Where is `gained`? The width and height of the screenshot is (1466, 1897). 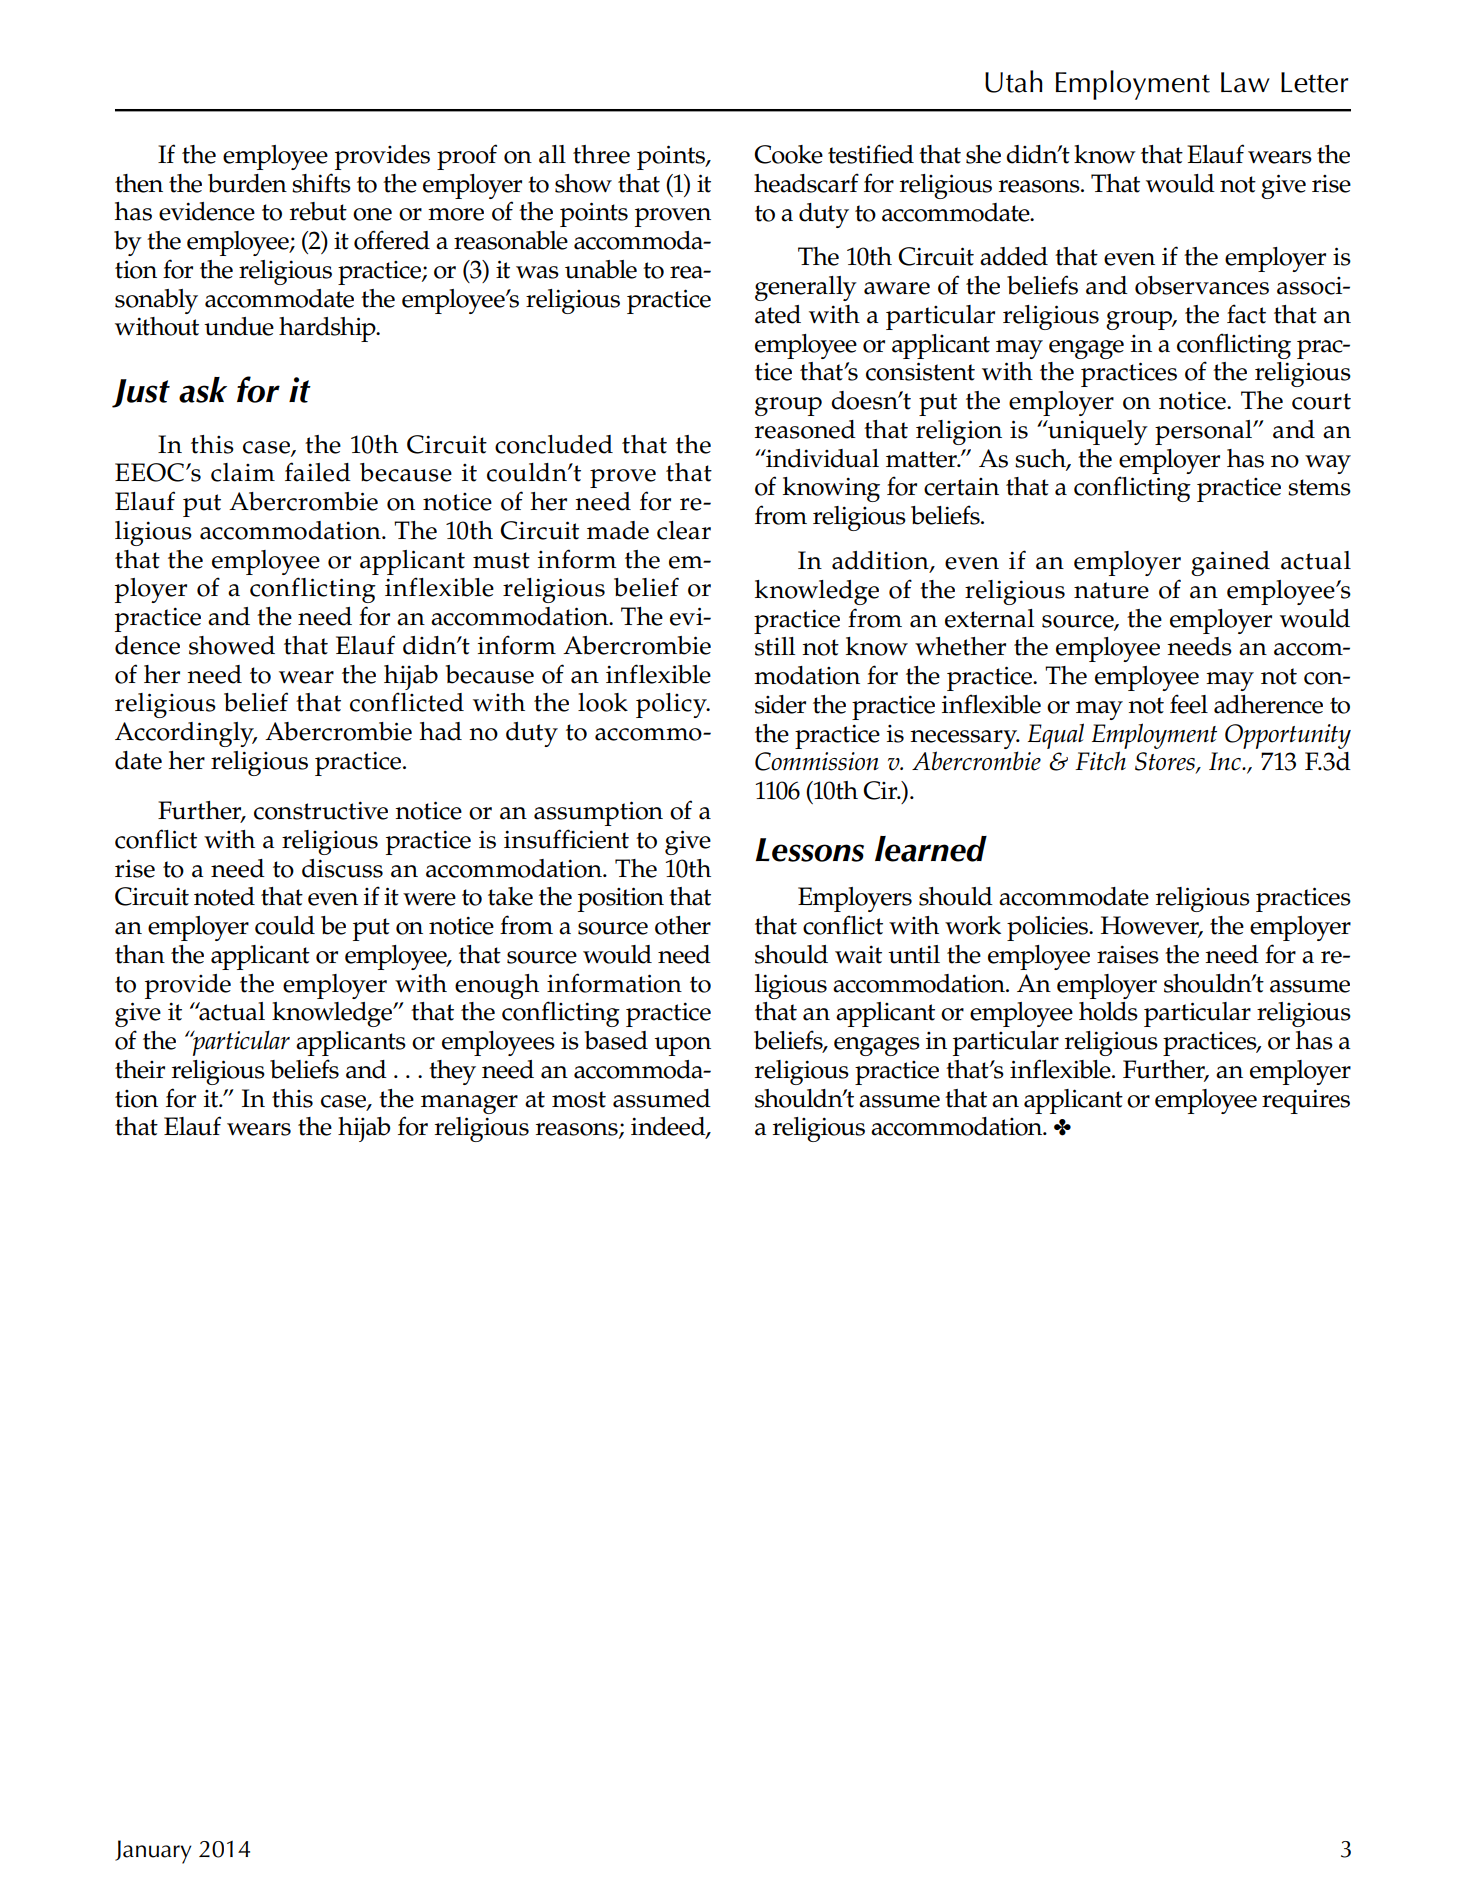 gained is located at coordinates (1230, 563).
